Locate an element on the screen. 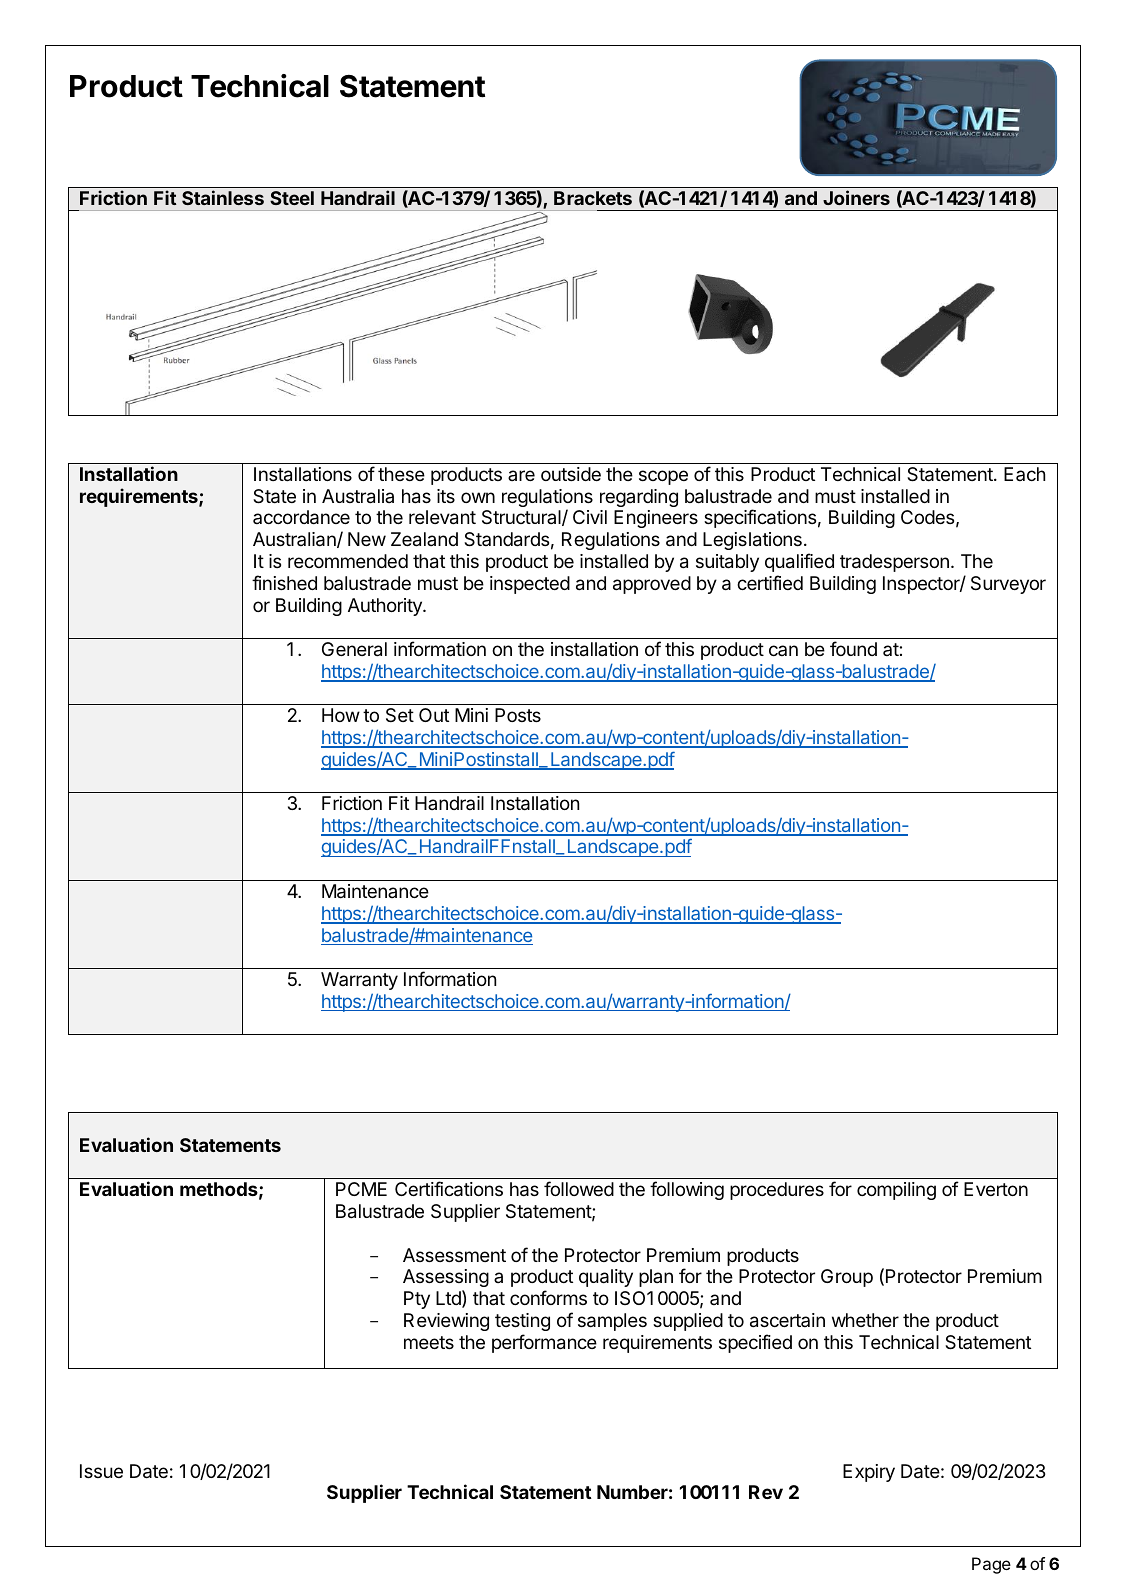 Image resolution: width=1126 pixels, height=1592 pixels. performance is located at coordinates (544, 1343).
